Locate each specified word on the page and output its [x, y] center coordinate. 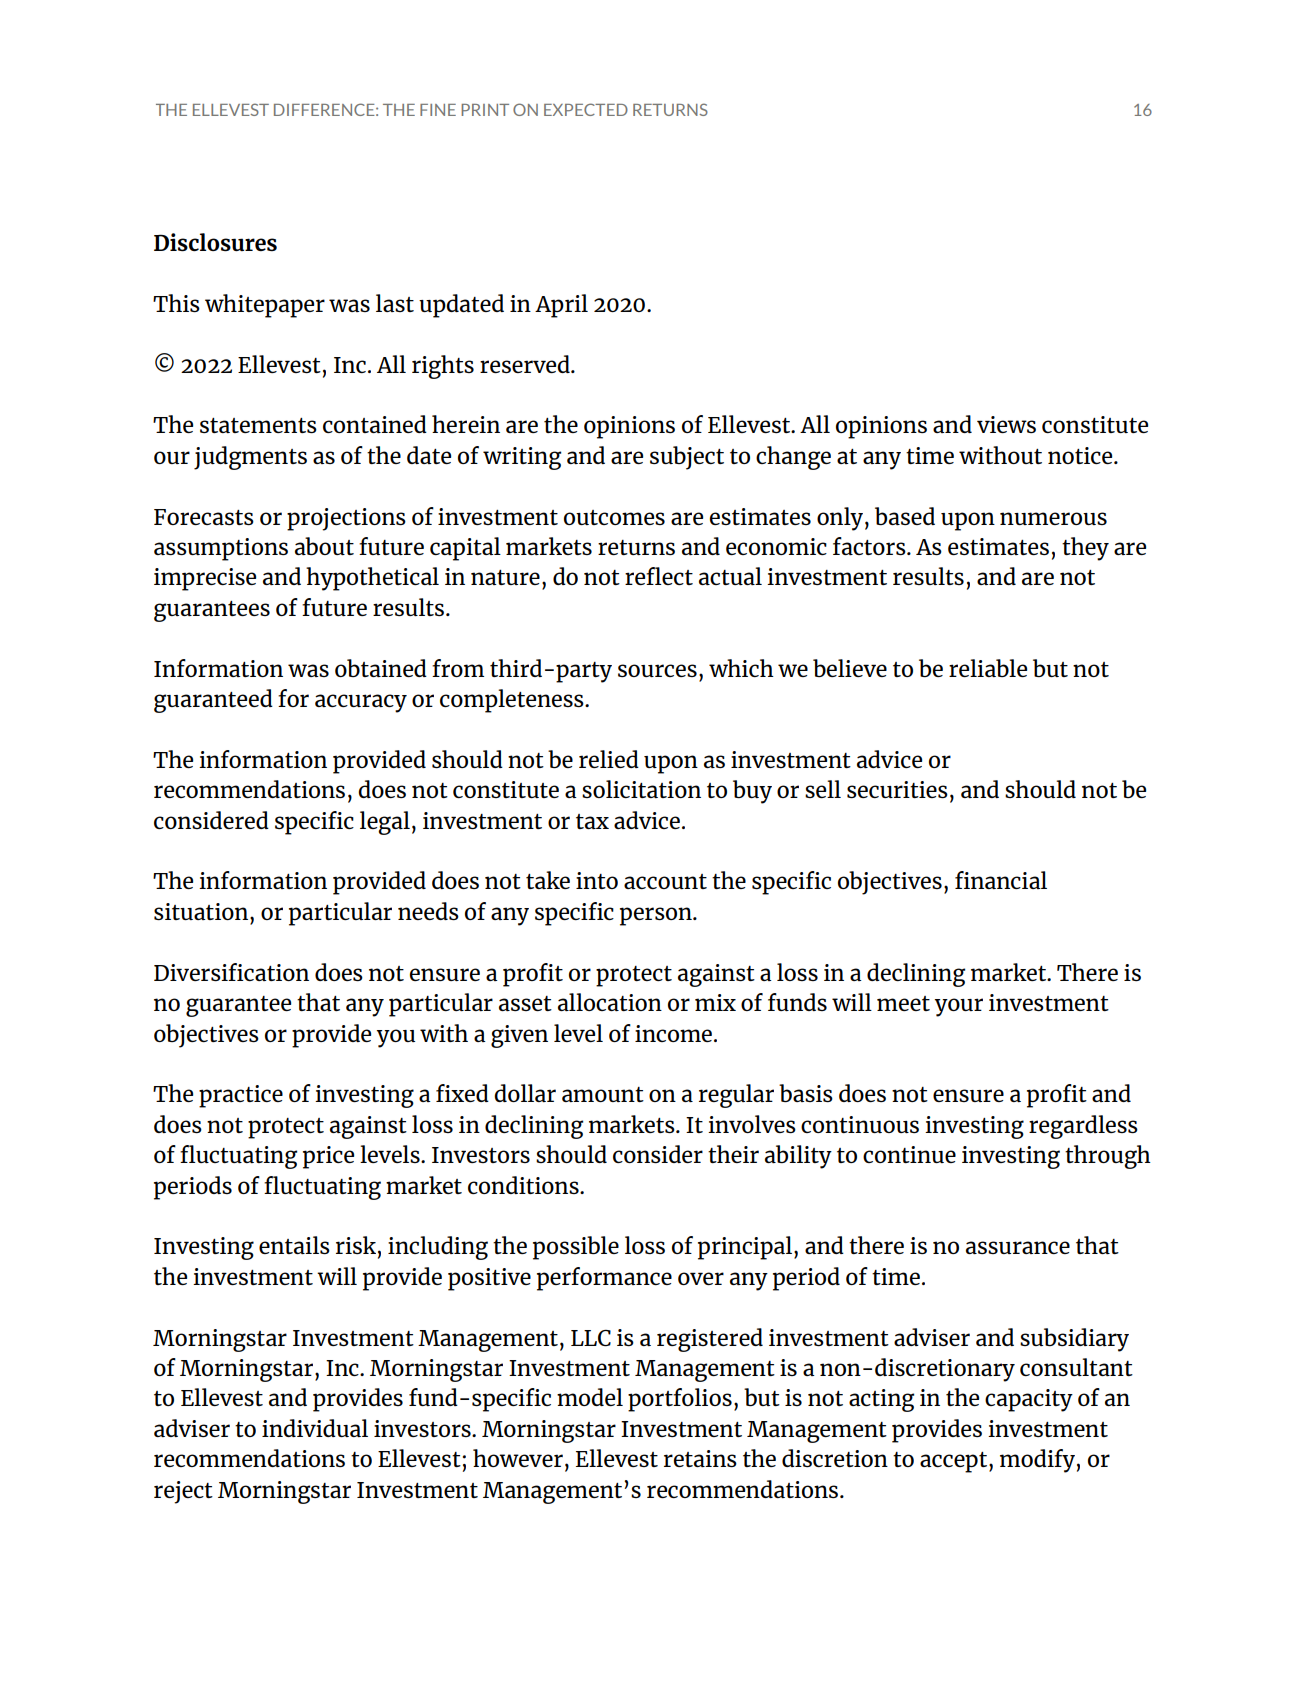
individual [315, 1428]
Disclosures [215, 242]
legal [385, 823]
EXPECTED [586, 109]
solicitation [641, 789]
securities [897, 789]
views [1006, 424]
